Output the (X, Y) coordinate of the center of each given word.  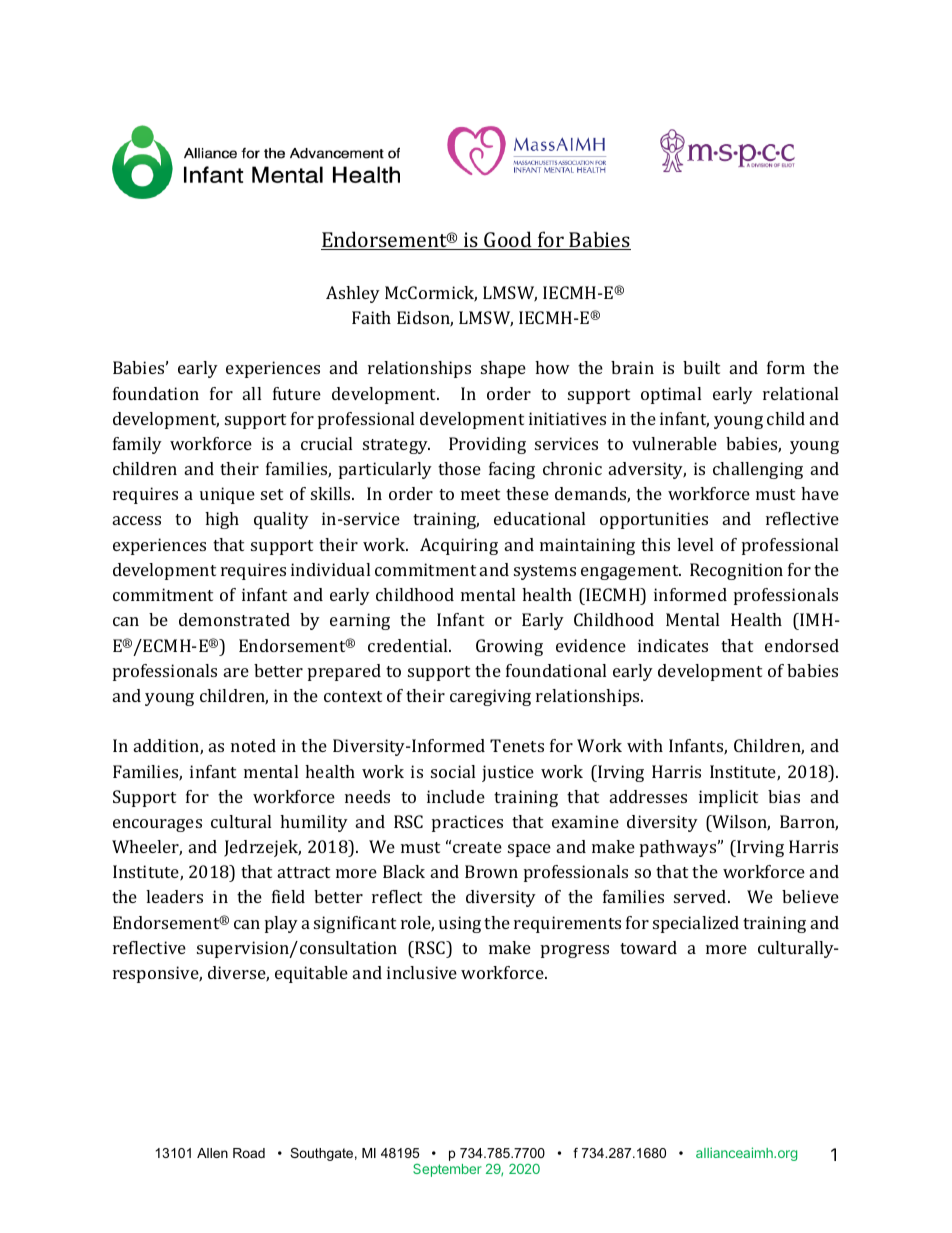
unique (227, 495)
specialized (696, 924)
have (820, 493)
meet (480, 494)
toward (648, 947)
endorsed (802, 645)
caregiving (490, 697)
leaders (174, 896)
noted (253, 745)
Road (249, 1153)
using (460, 924)
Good (508, 240)
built (701, 367)
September (447, 1170)
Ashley (353, 294)
